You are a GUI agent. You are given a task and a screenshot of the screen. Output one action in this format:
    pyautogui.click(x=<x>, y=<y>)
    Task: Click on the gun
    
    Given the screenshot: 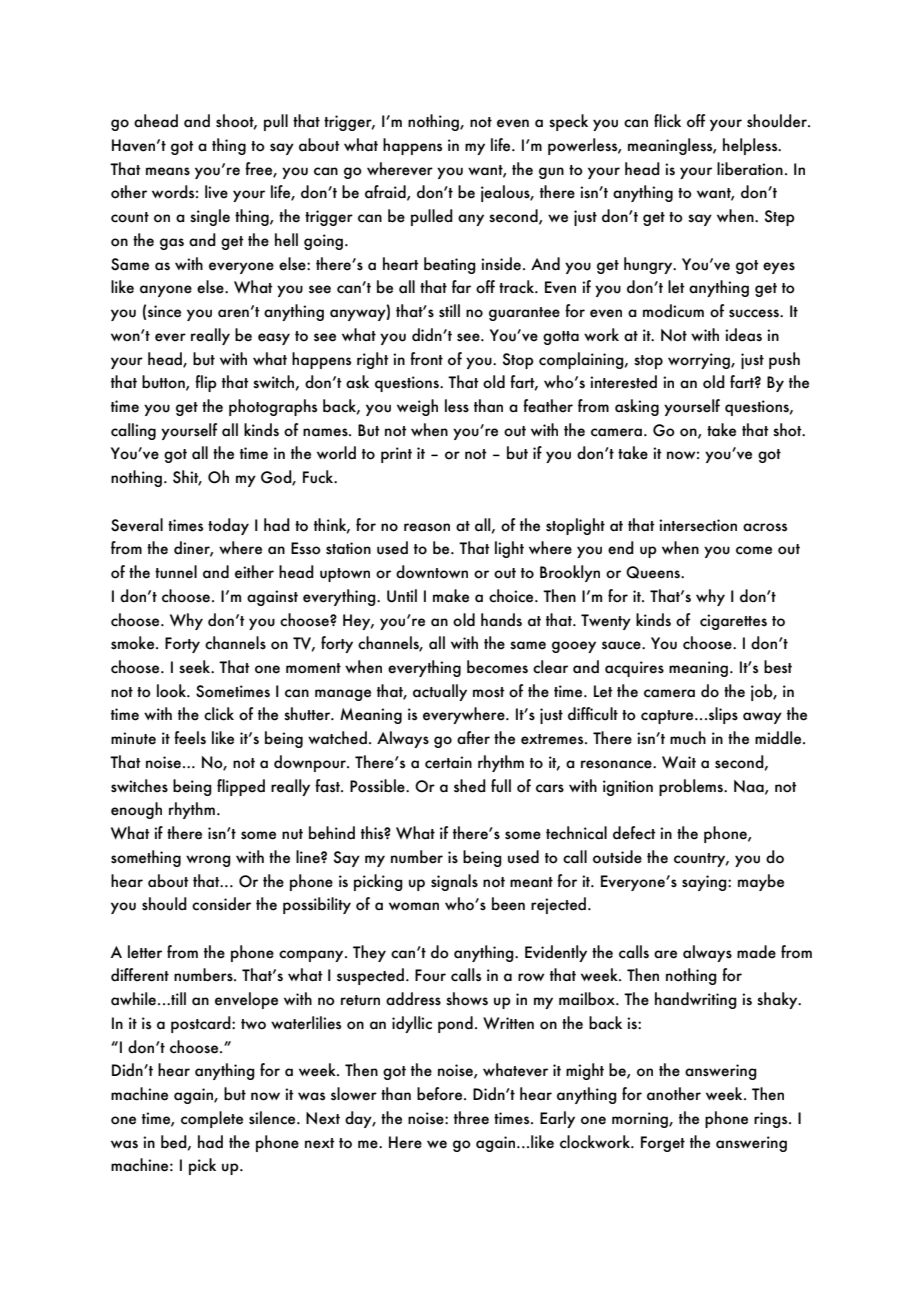 What is the action you would take?
    pyautogui.click(x=551, y=173)
